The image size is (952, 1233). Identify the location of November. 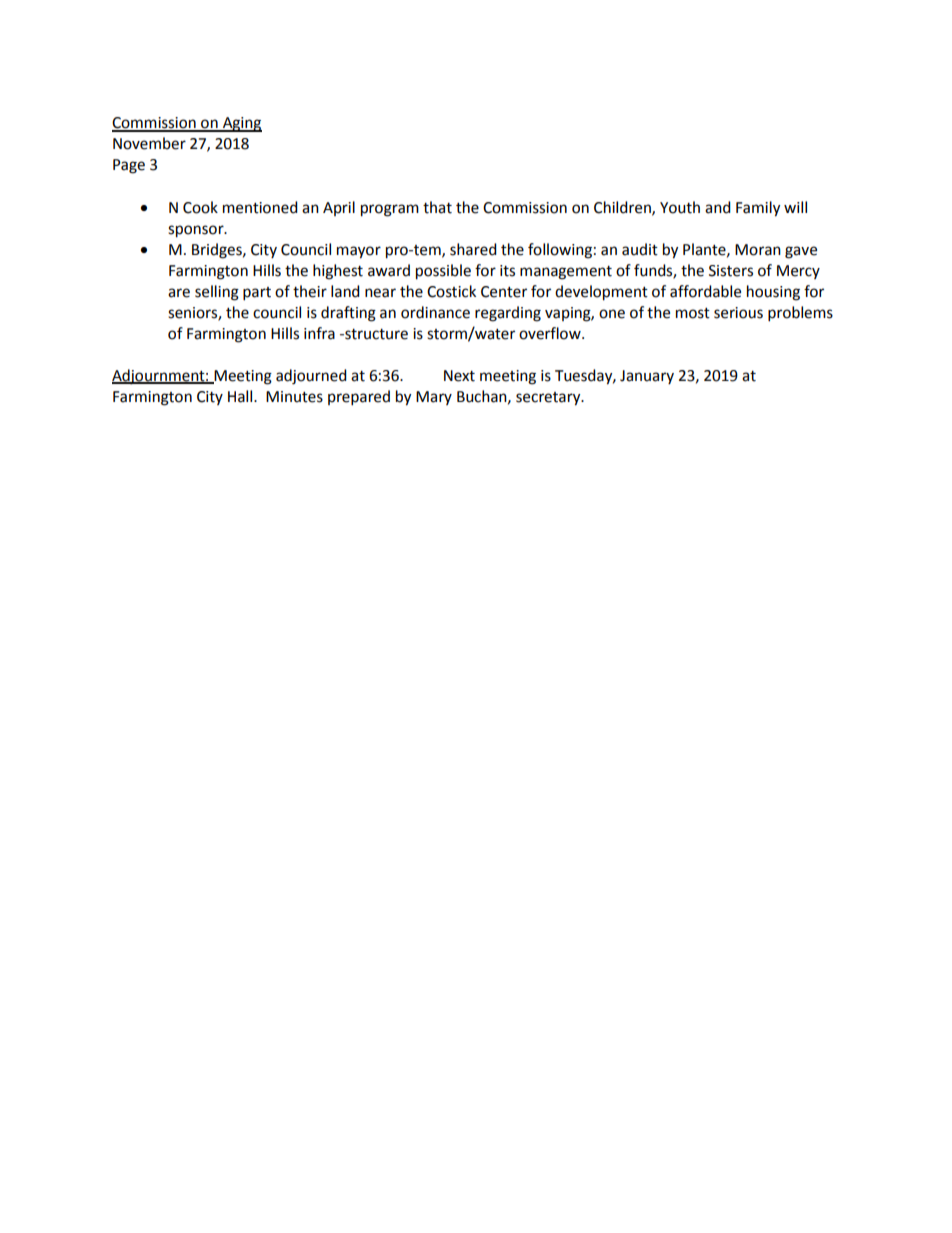
(149, 143).
